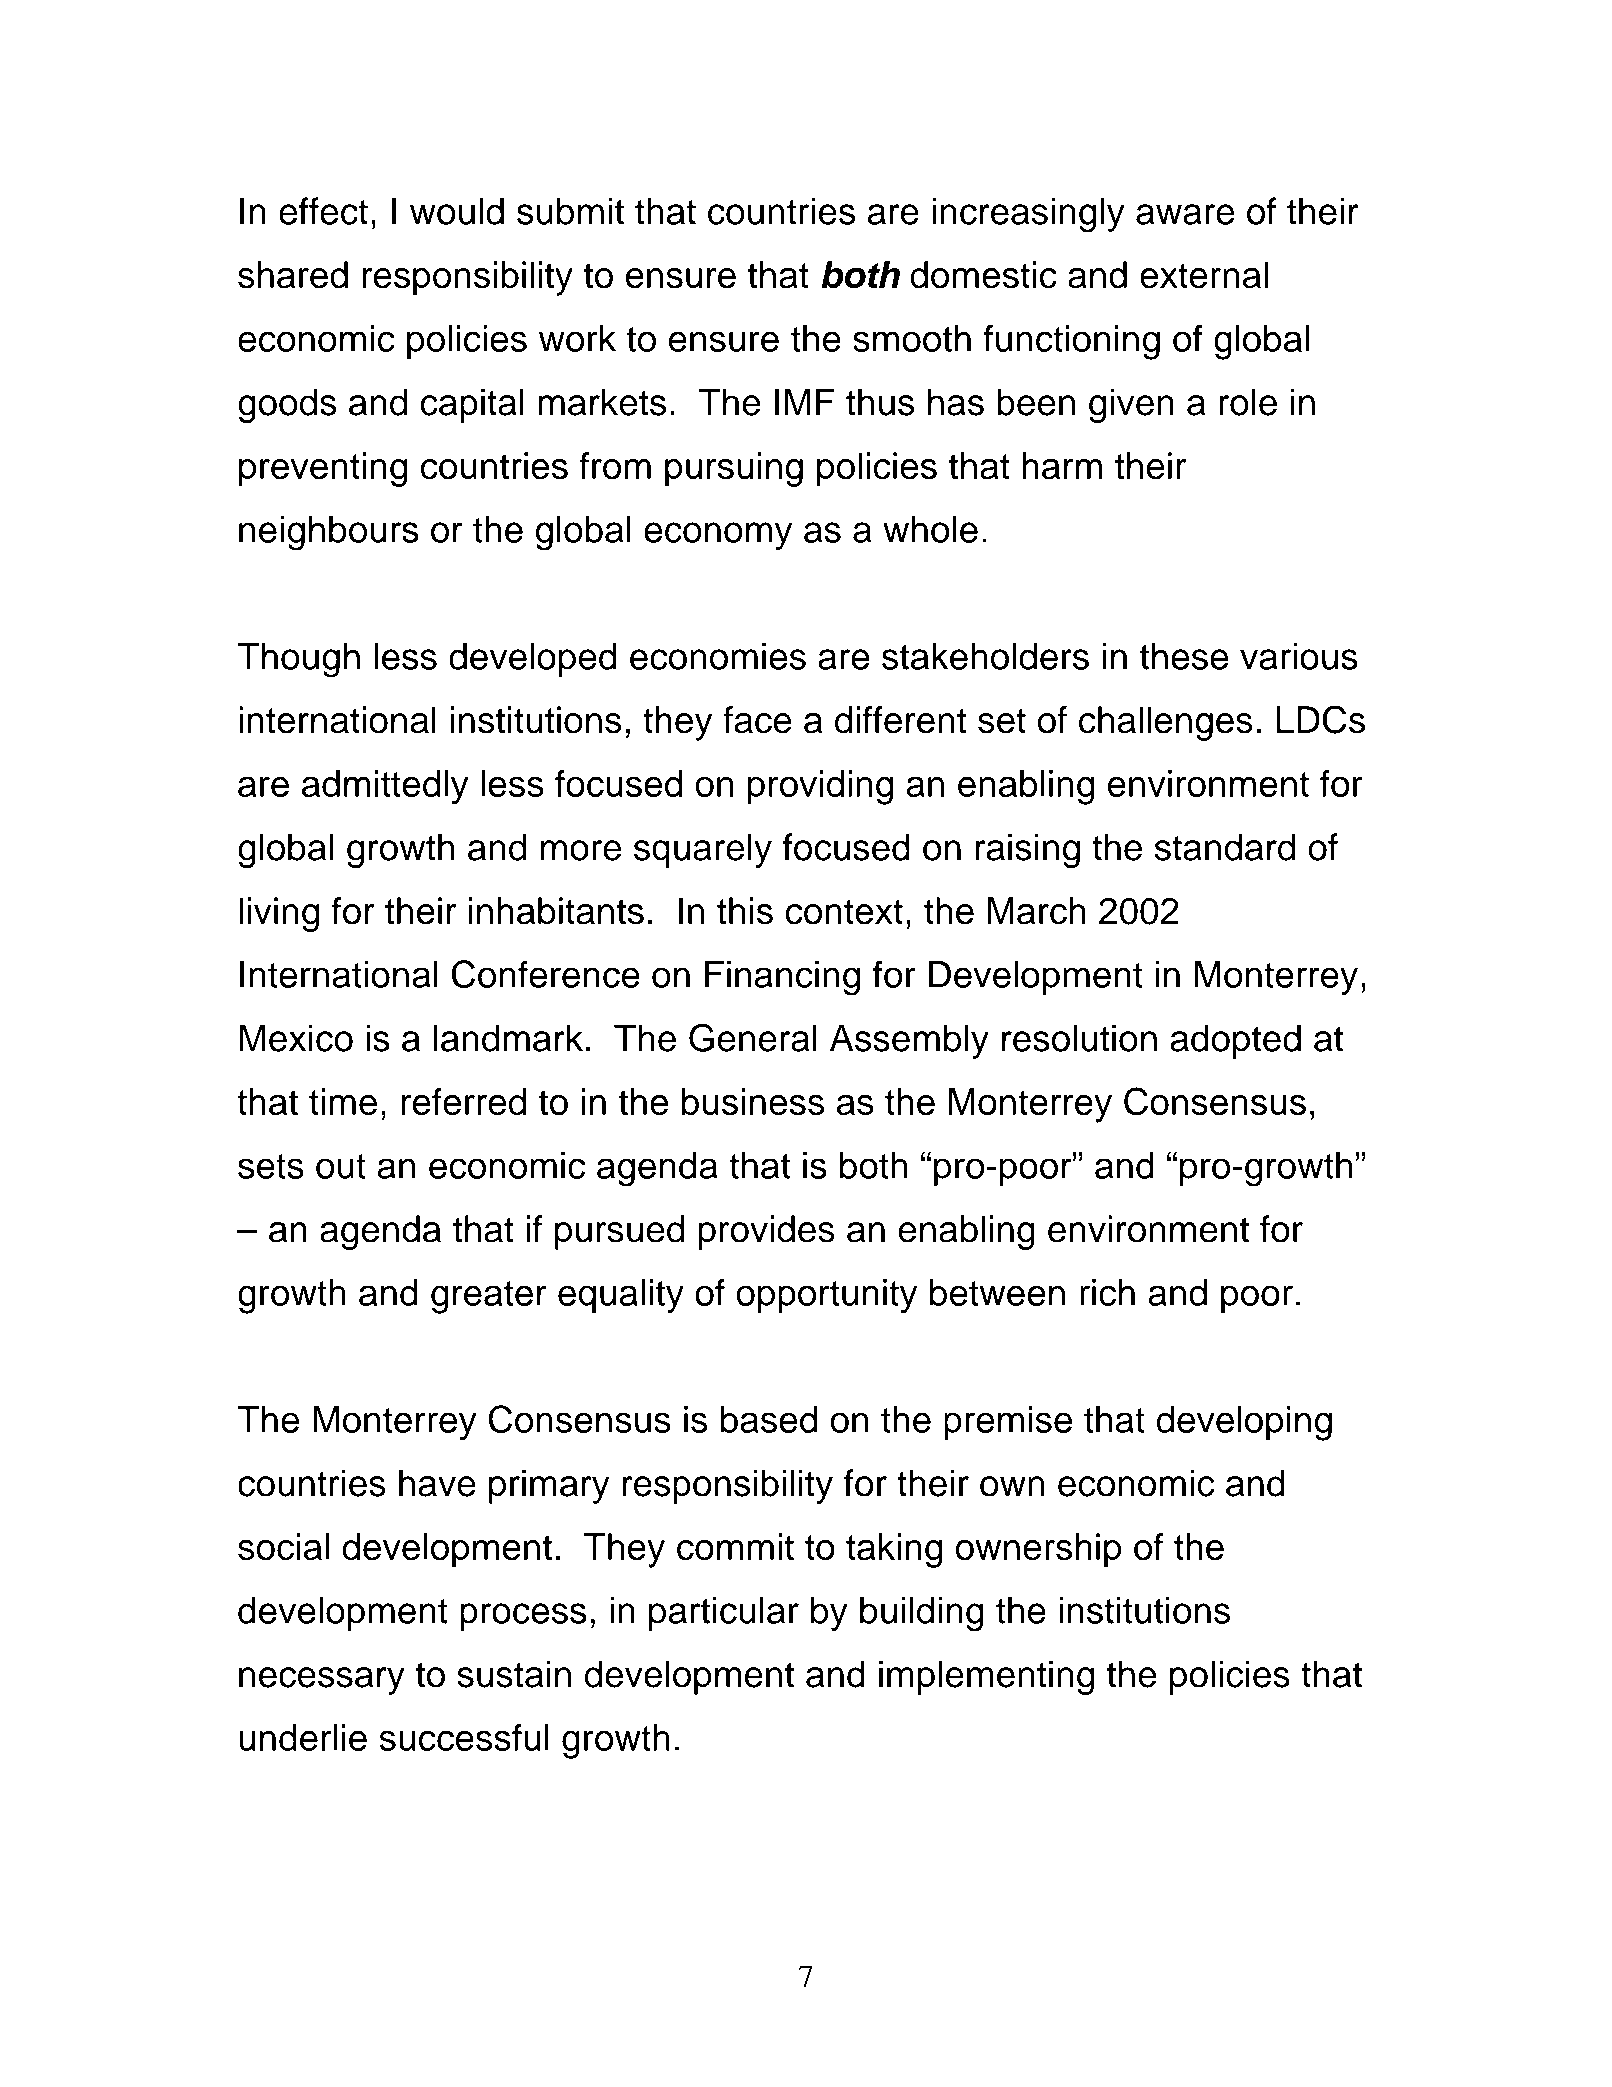 This screenshot has width=1612, height=2087. Describe the element at coordinates (724, 1614) in the screenshot. I see `particular` at that location.
